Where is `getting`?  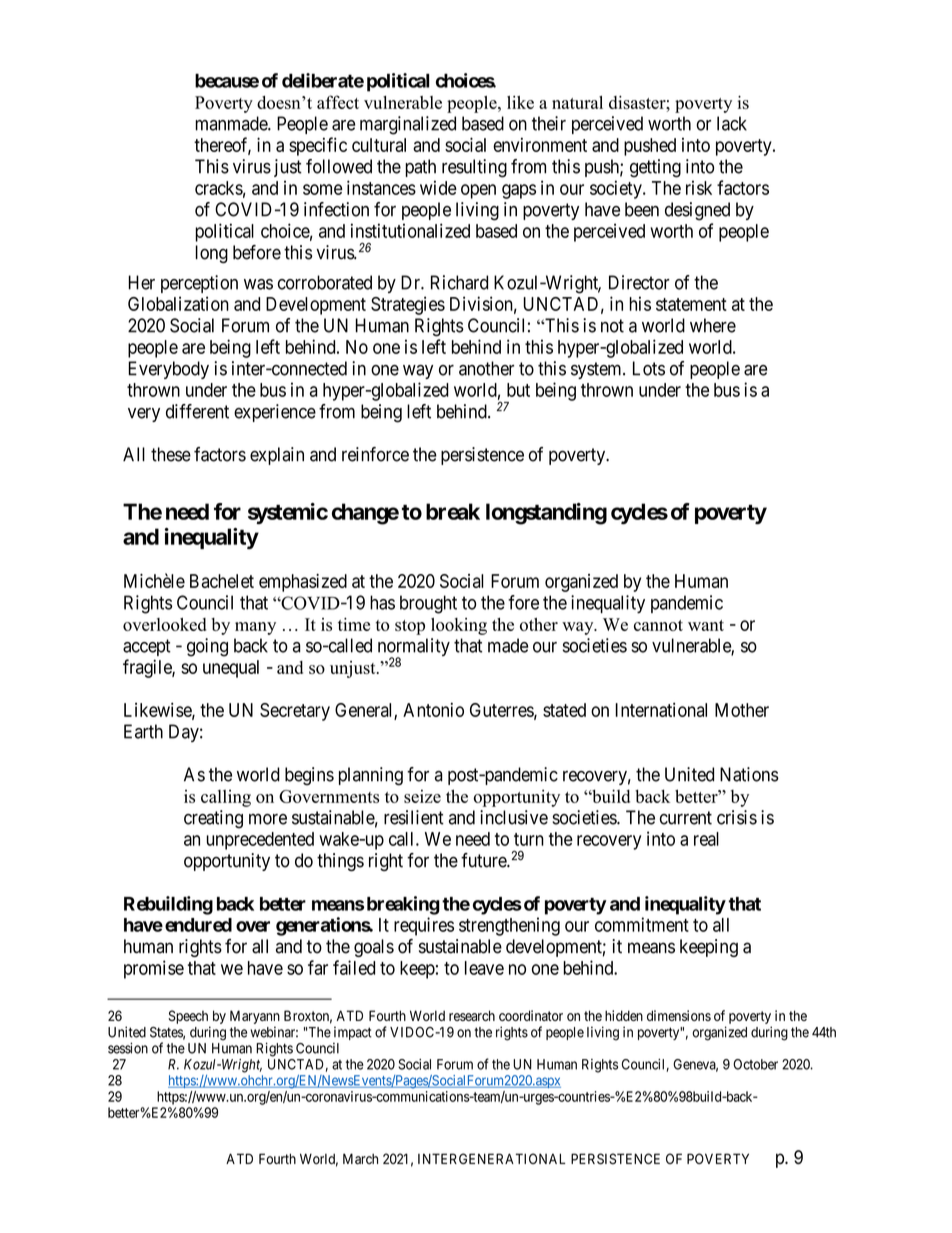
getting is located at coordinates (655, 168).
